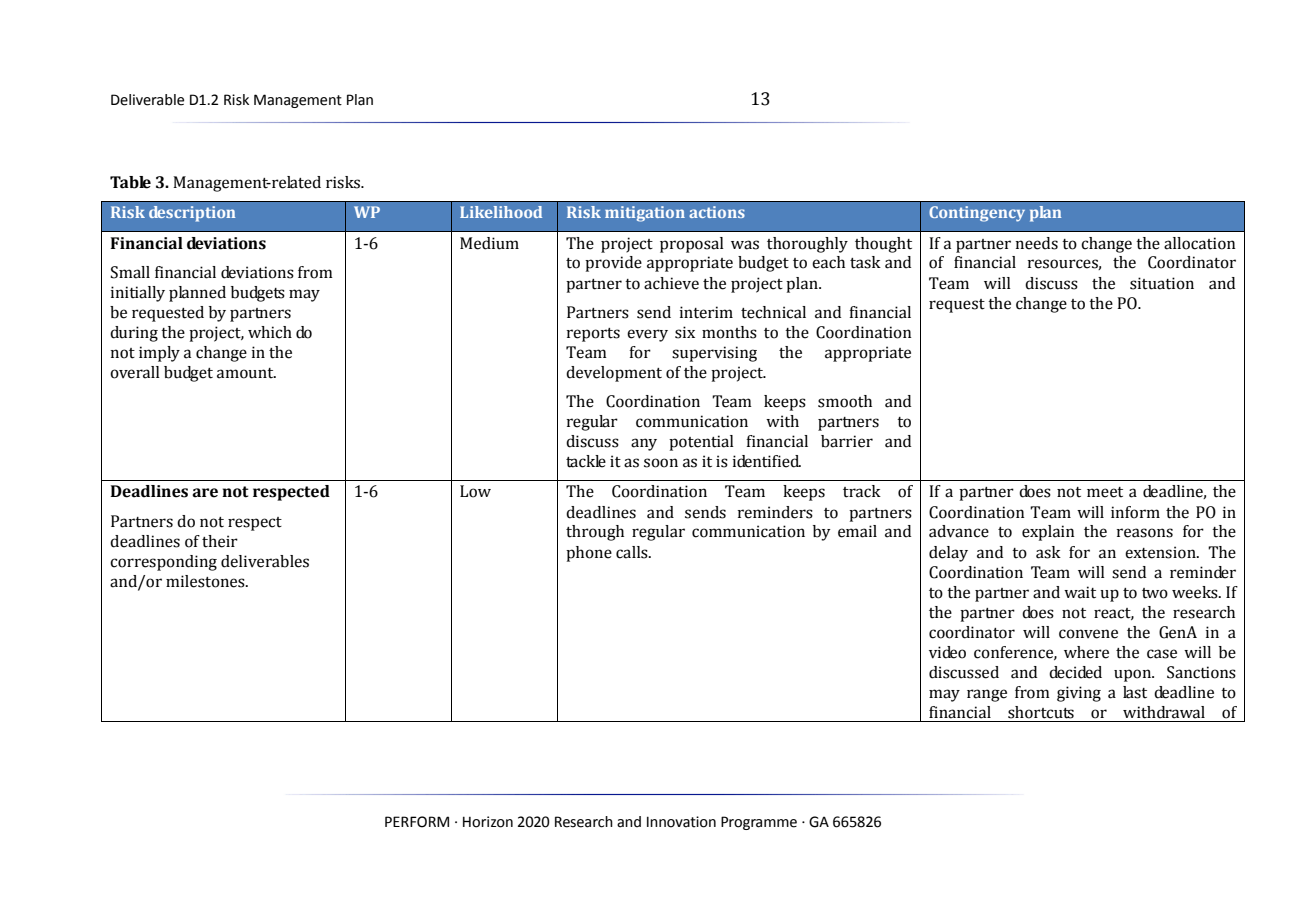 This screenshot has height=924, width=1308. I want to click on Innovation, so click(681, 822).
